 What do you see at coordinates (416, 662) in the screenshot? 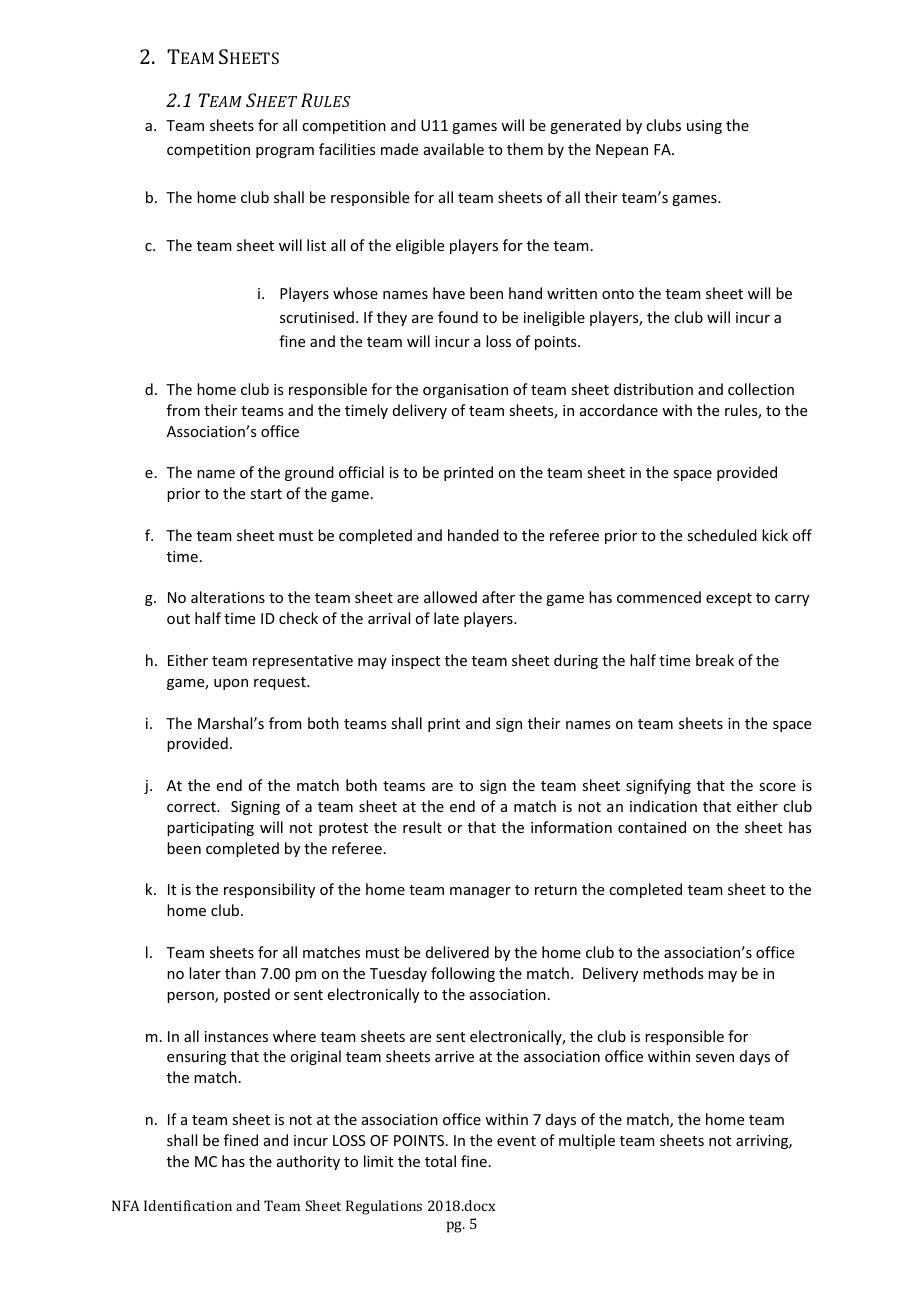
I see `inspect` at bounding box center [416, 662].
